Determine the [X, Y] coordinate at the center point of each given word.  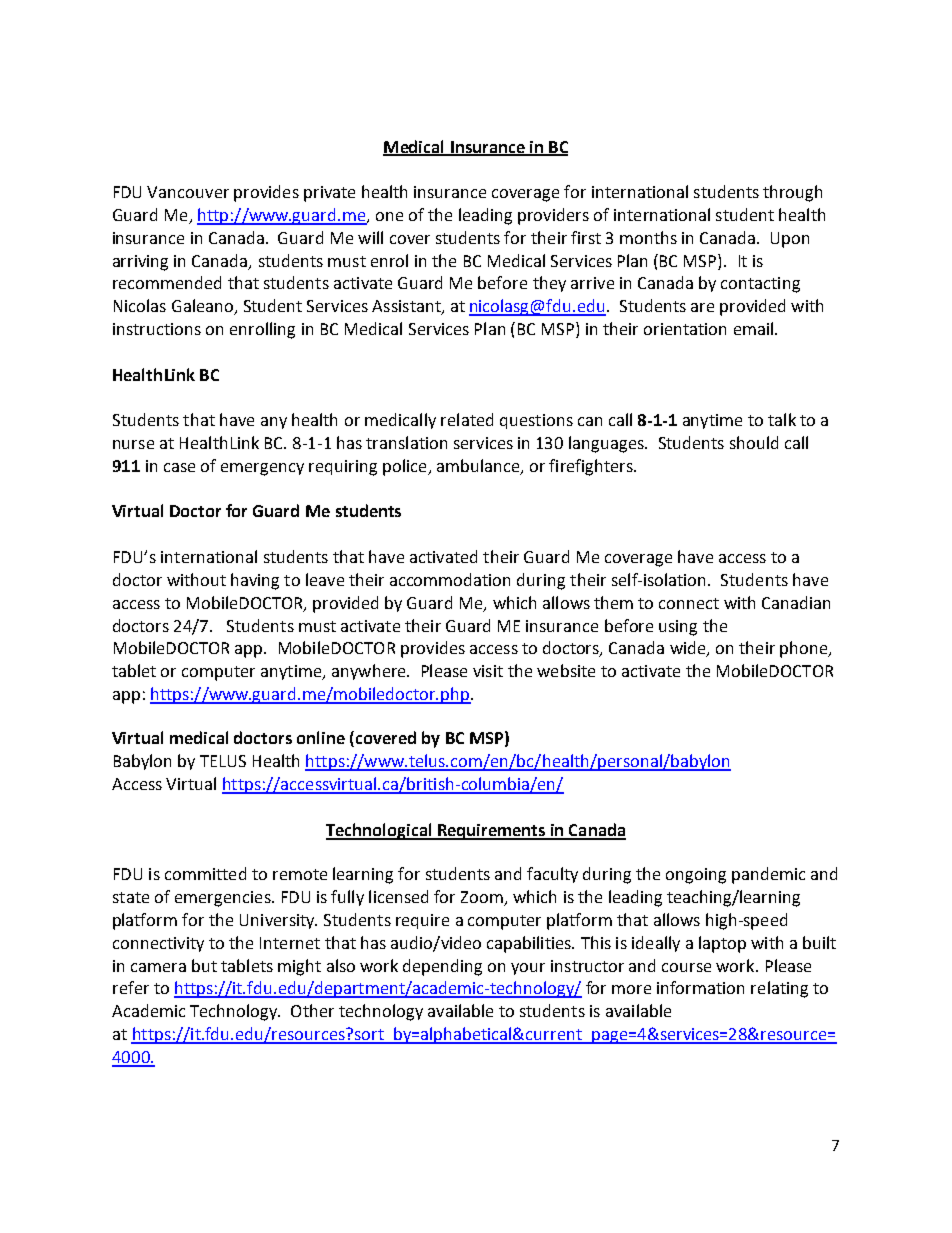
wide [689, 649]
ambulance [479, 467]
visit [488, 671]
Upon [790, 240]
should [754, 442]
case [179, 467]
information [700, 987]
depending [442, 967]
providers [553, 216]
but [204, 965]
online [321, 737]
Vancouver [188, 192]
